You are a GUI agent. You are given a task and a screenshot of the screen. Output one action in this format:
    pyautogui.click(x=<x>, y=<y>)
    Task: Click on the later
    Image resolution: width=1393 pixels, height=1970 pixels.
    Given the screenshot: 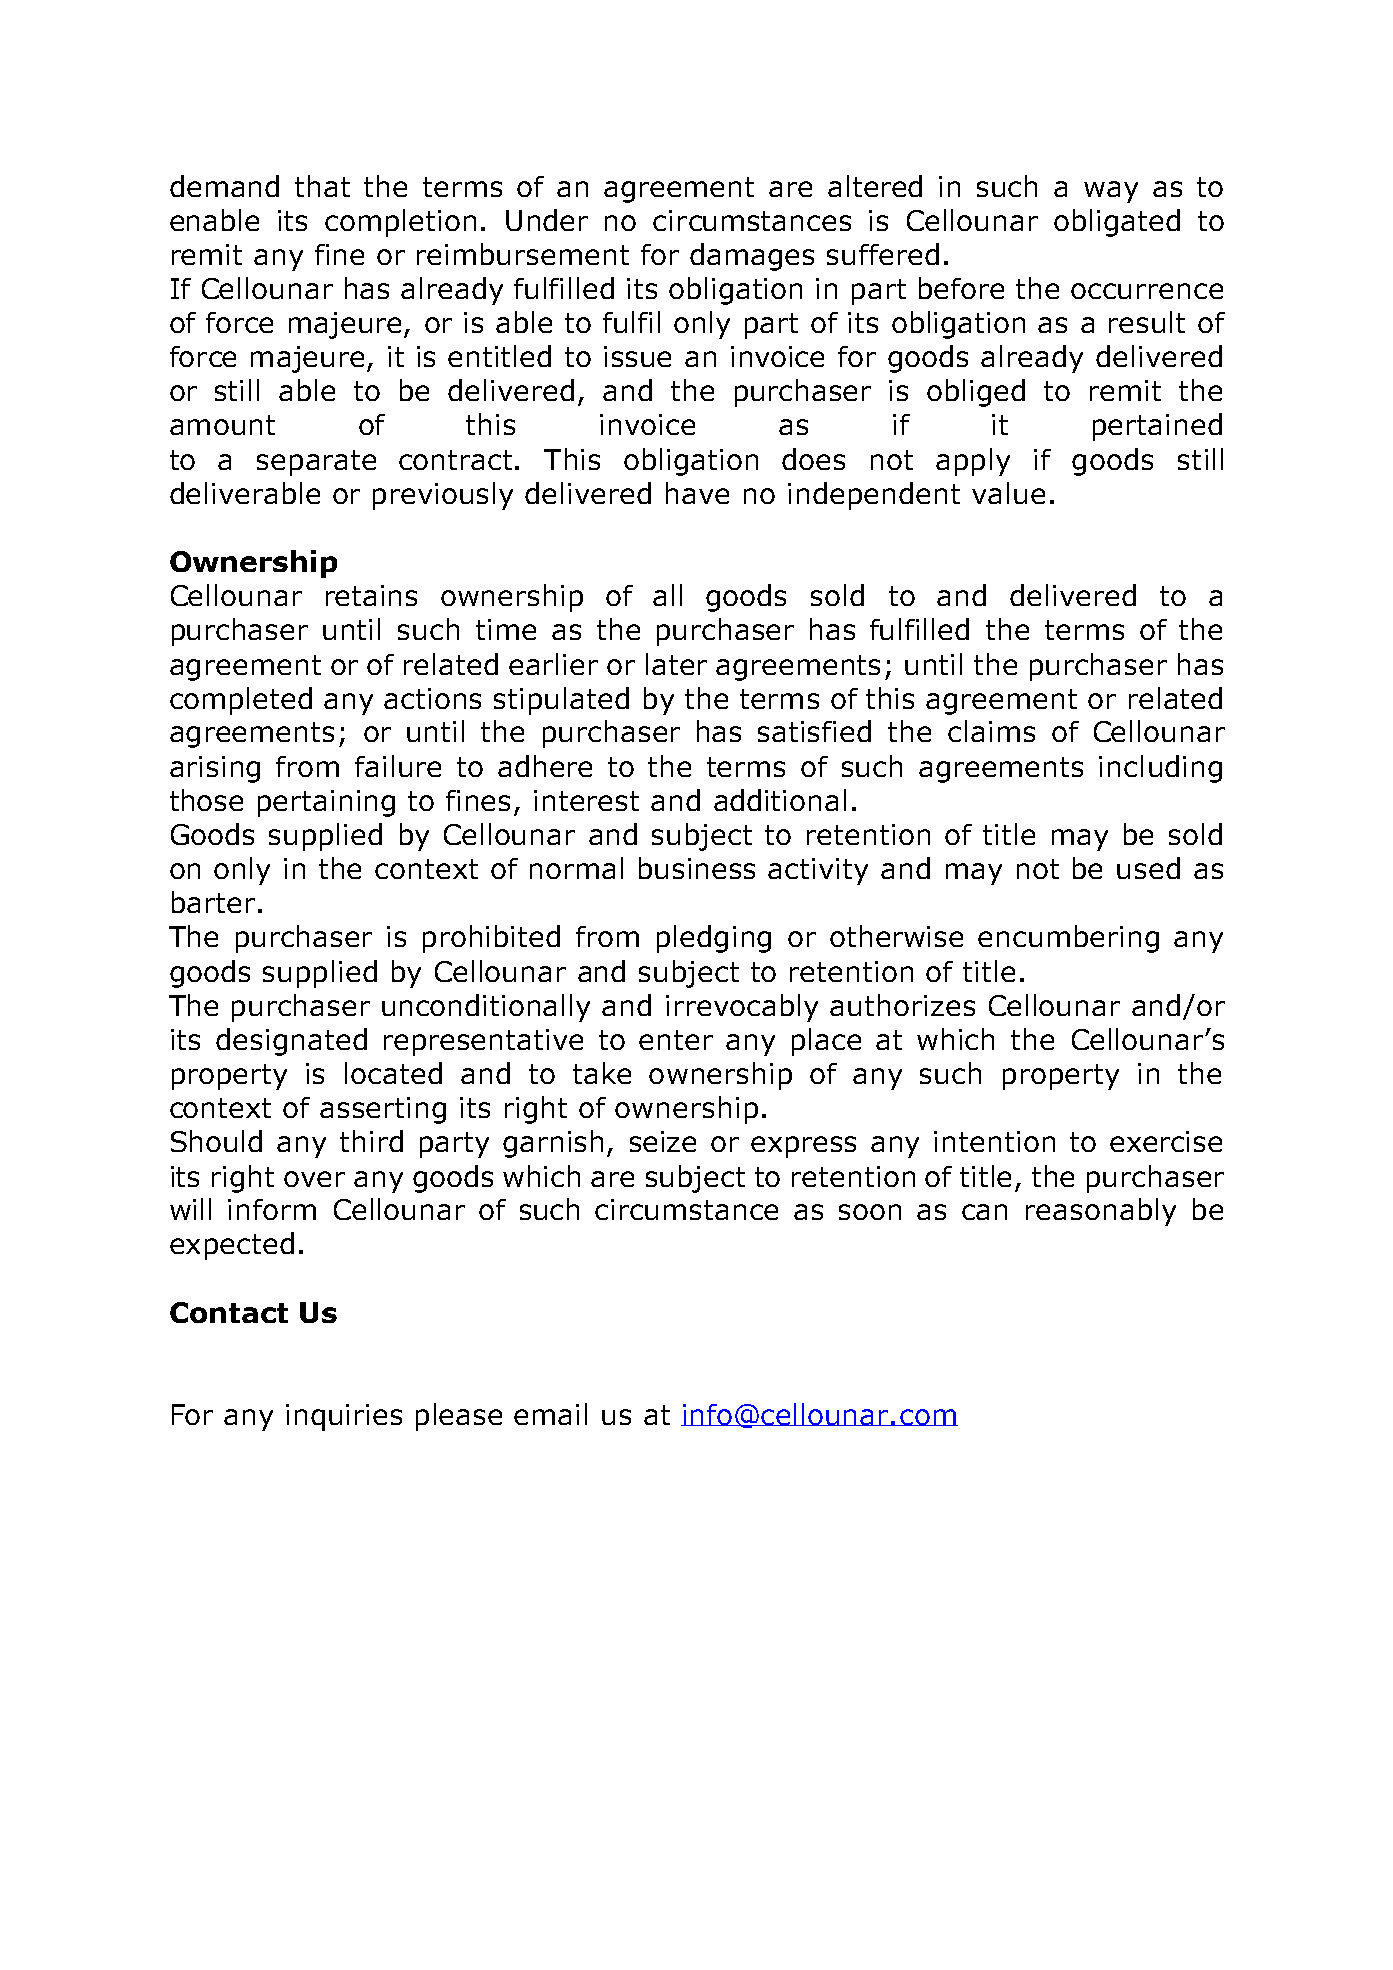 What is the action you would take?
    pyautogui.click(x=676, y=664)
